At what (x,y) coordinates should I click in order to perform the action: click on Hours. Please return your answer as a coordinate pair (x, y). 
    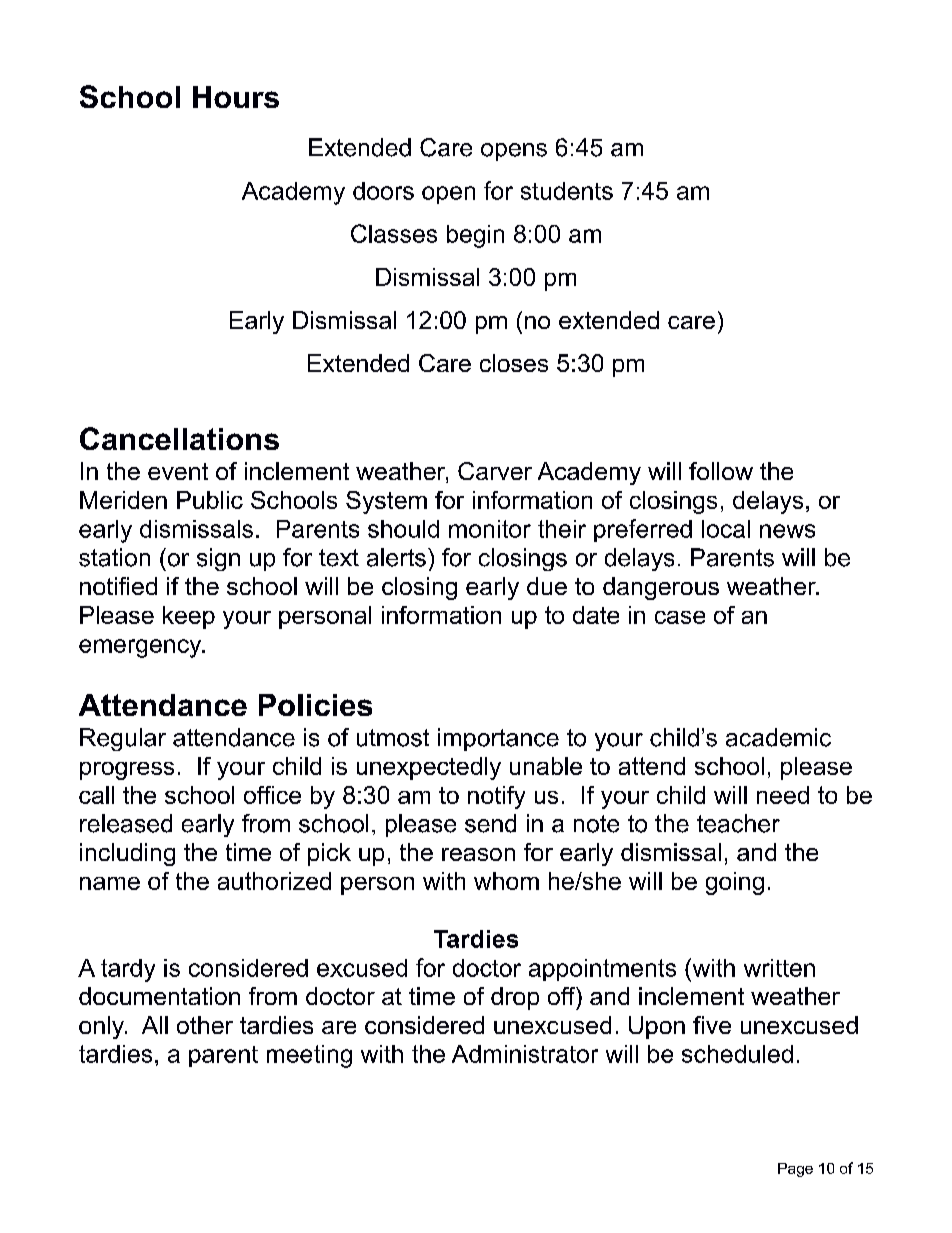
    Looking at the image, I should click on (236, 97).
